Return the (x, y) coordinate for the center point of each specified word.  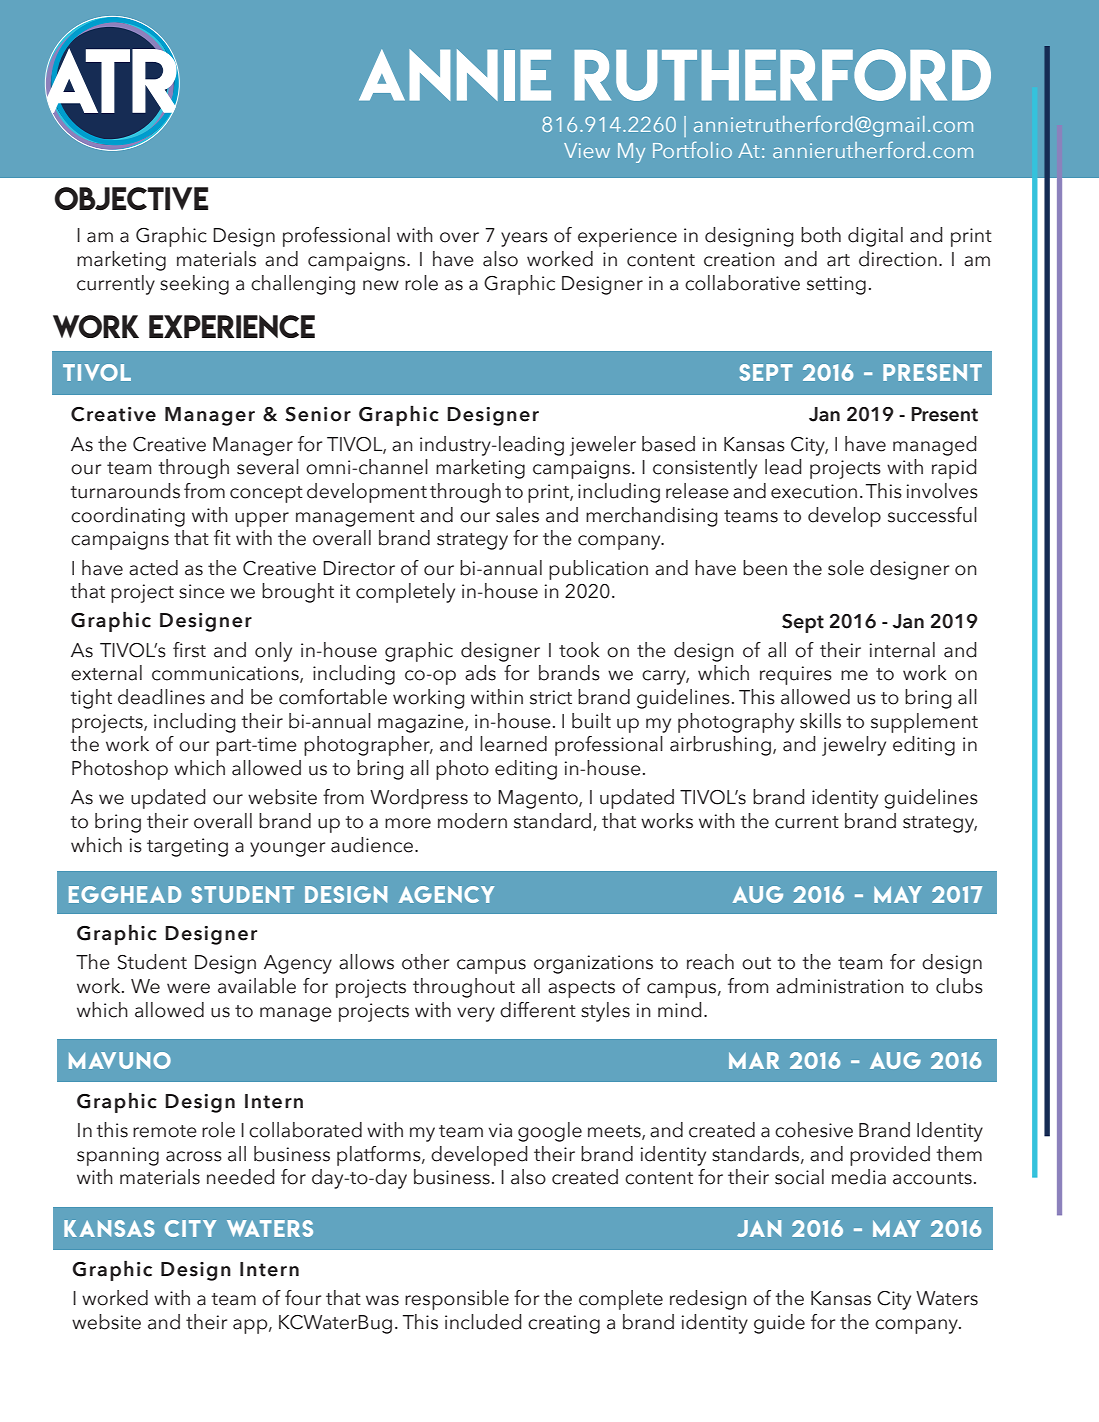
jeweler (603, 446)
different (538, 1010)
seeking (194, 285)
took (579, 650)
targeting (187, 847)
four (303, 1298)
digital (875, 237)
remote (165, 1131)
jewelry (854, 746)
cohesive (814, 1130)
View (587, 150)
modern (472, 821)
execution (814, 491)
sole (846, 568)
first (189, 650)
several (268, 467)
